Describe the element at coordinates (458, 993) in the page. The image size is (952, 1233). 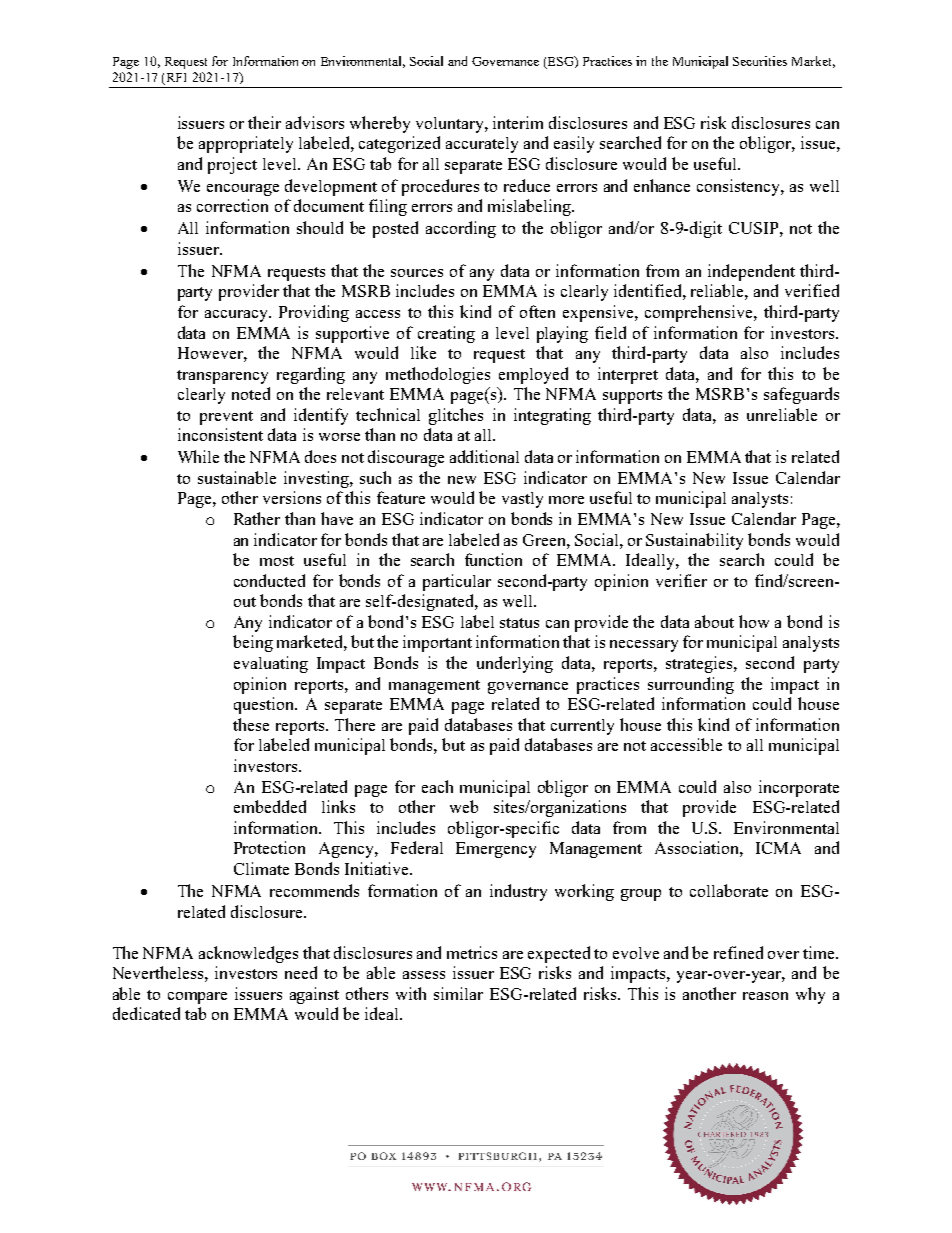
I see `similar` at that location.
